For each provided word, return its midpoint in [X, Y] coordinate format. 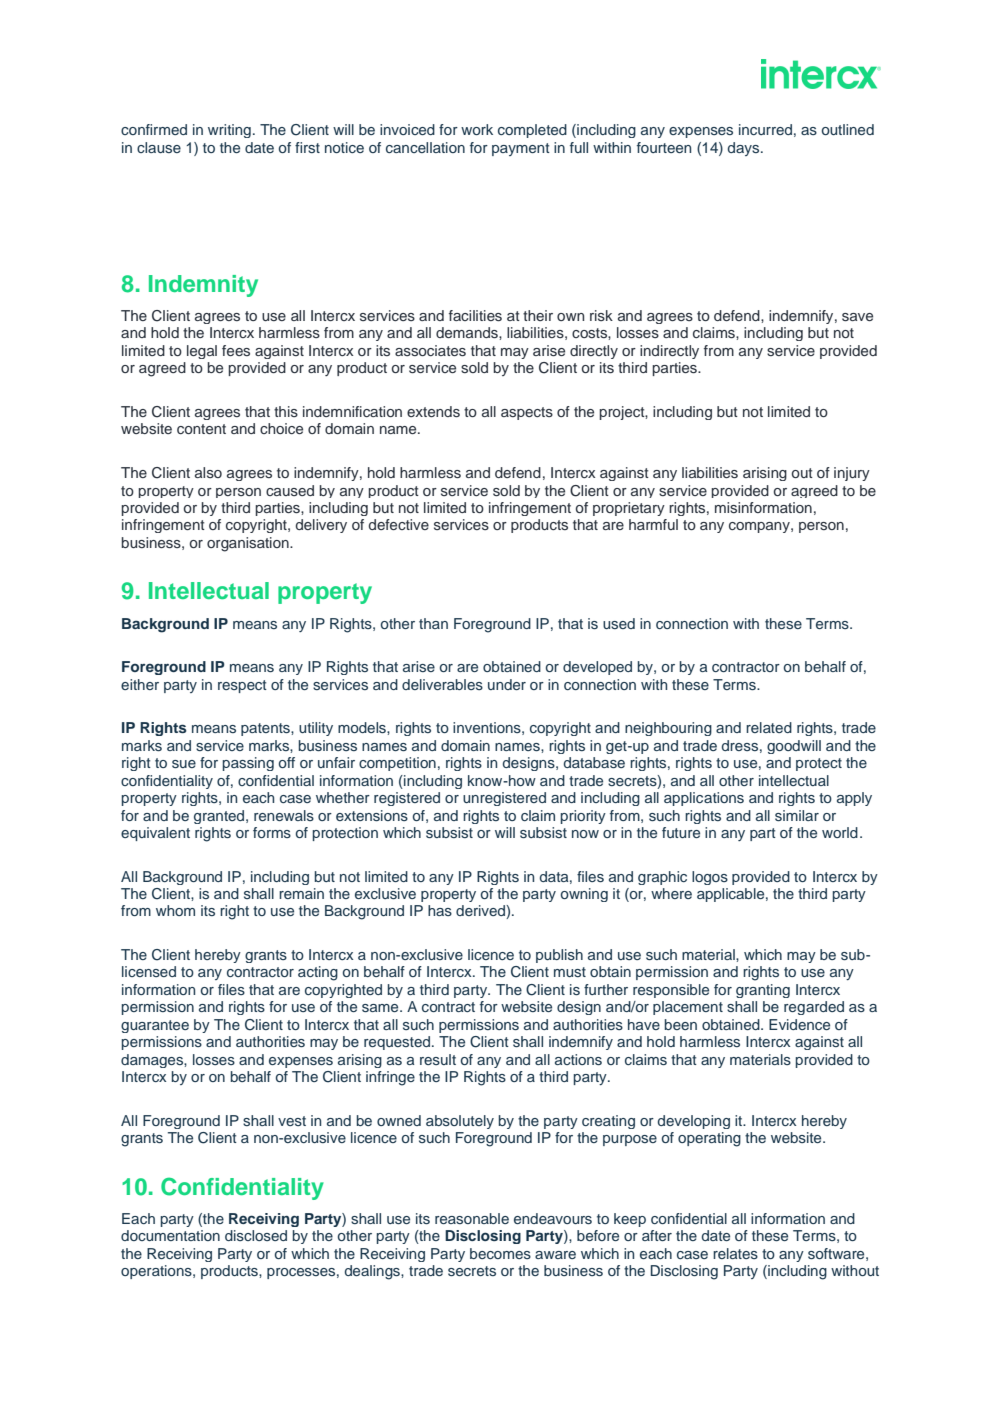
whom [175, 910]
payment [521, 149]
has [440, 910]
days [745, 149]
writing [229, 131]
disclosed [256, 1235]
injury [852, 474]
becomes [500, 1253]
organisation [249, 544]
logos [710, 878]
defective [399, 524]
